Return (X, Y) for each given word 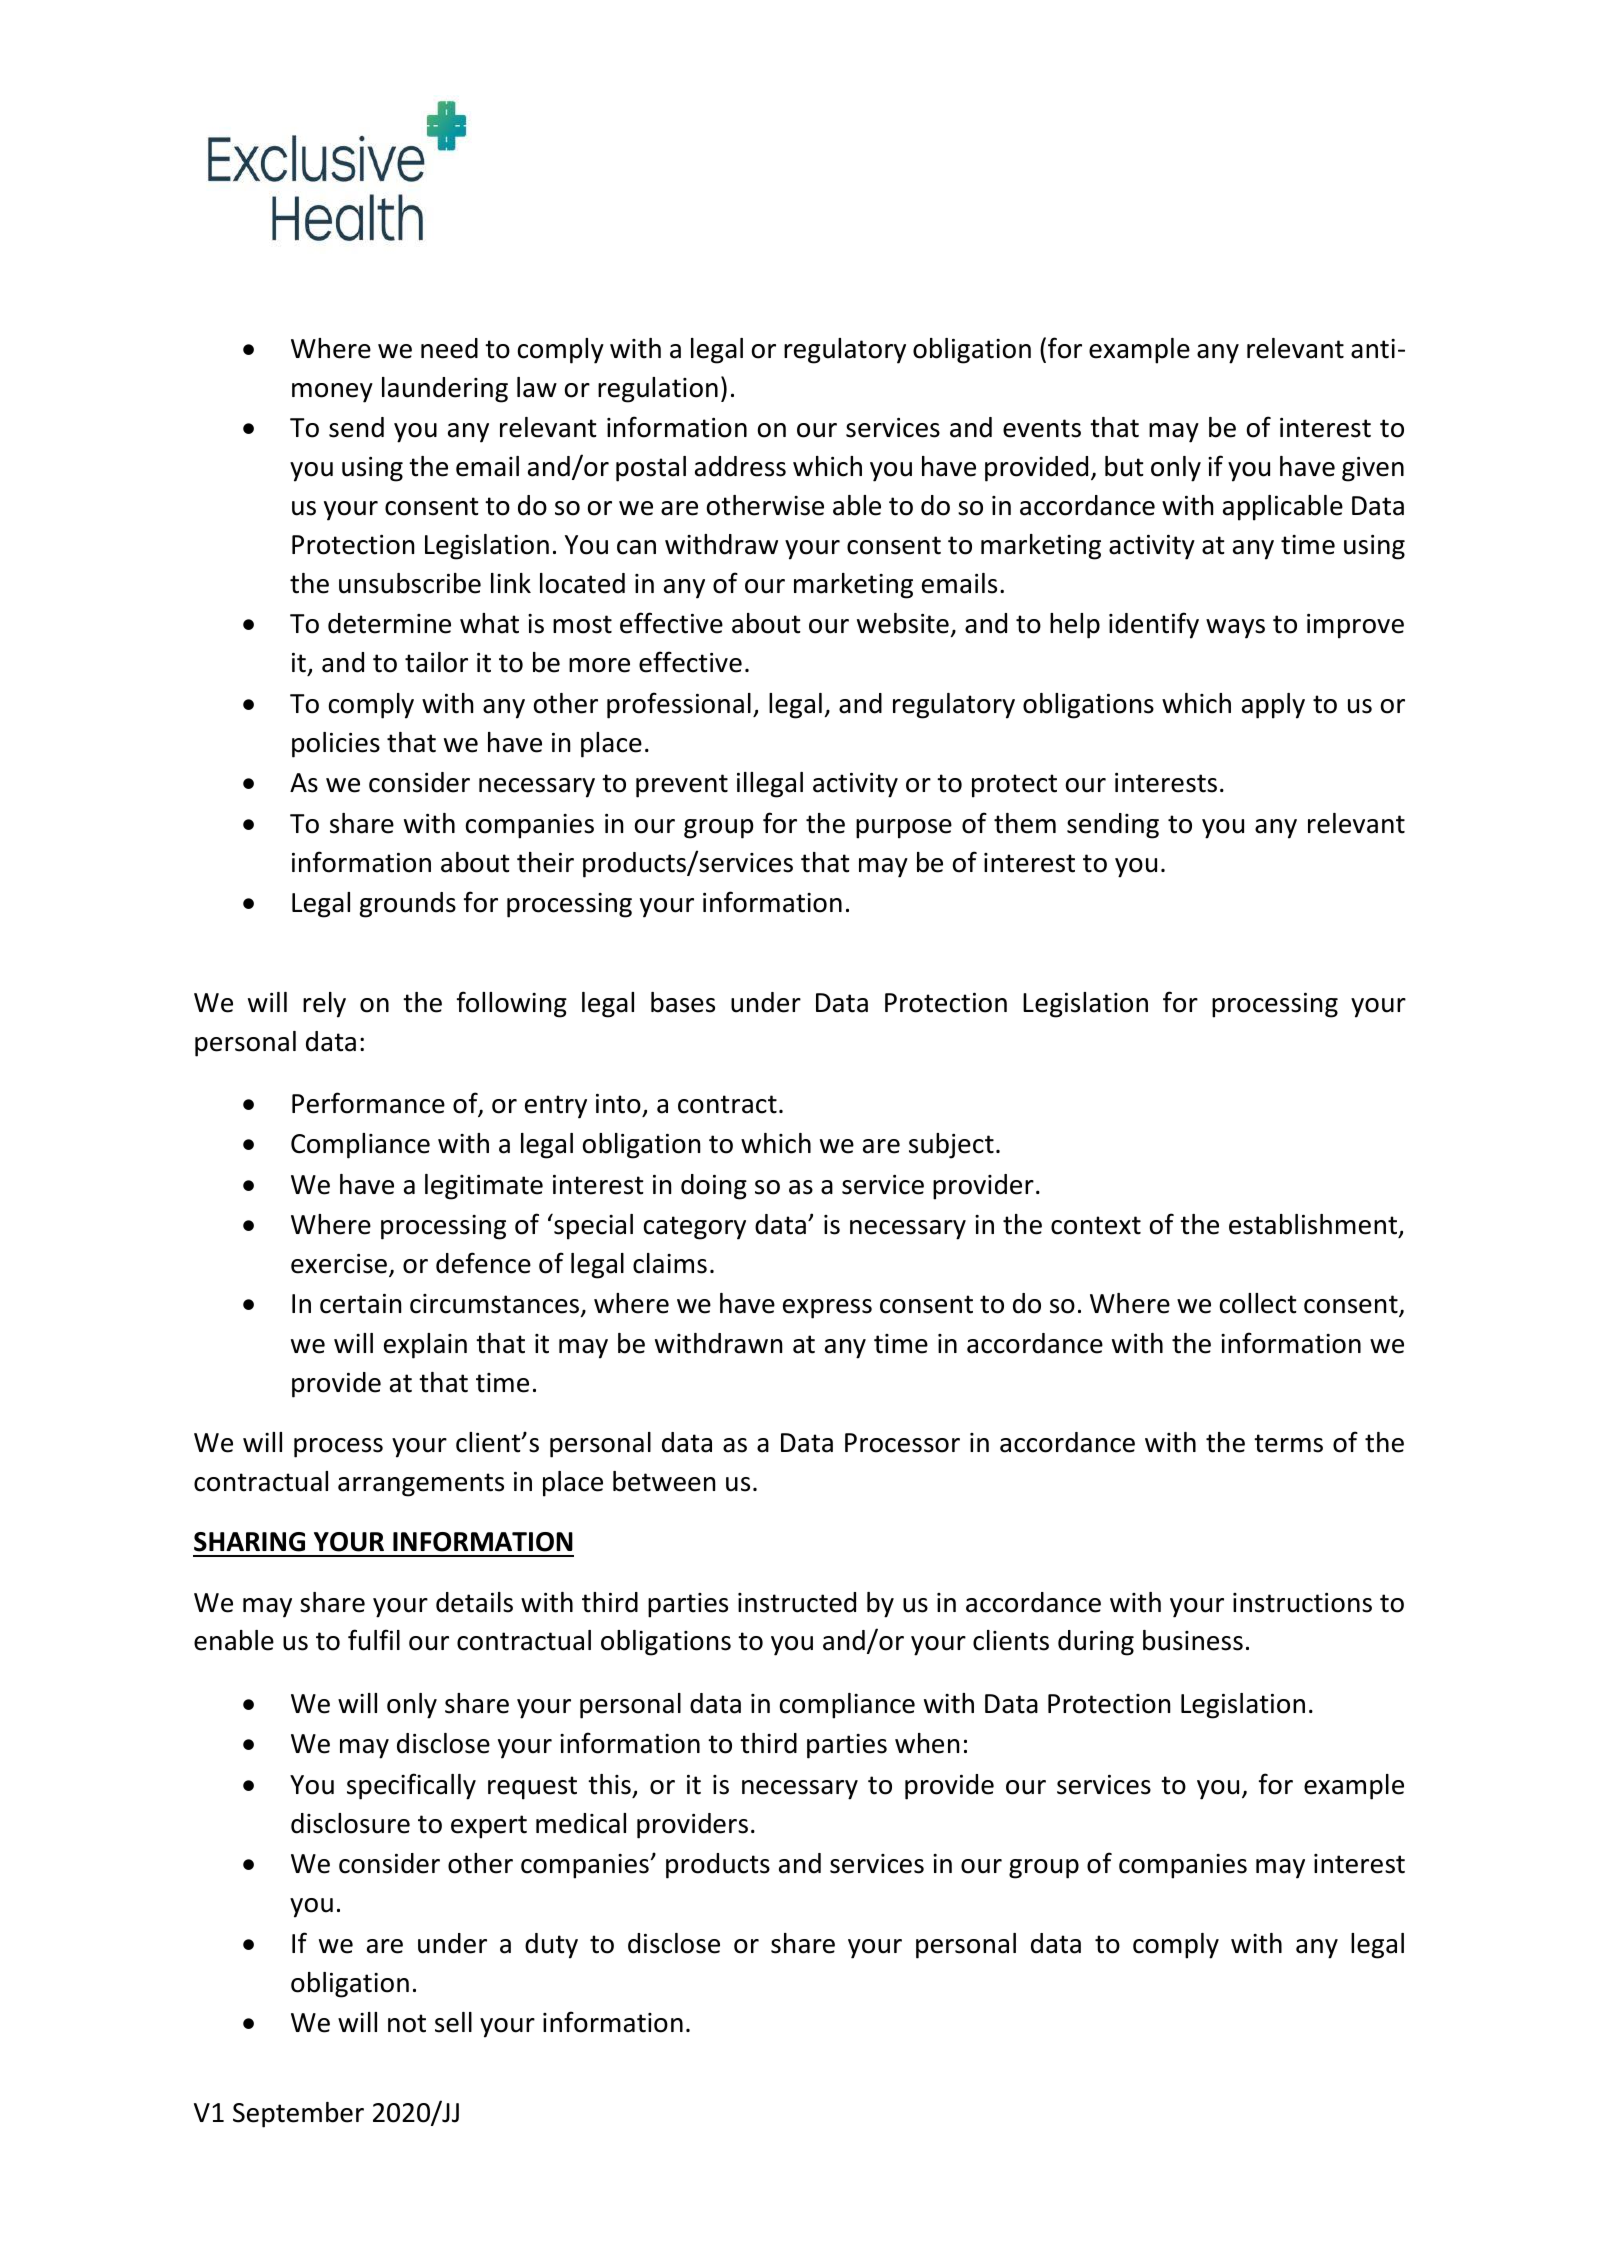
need (449, 348)
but (1124, 466)
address (740, 466)
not (407, 2023)
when (927, 1743)
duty (551, 1946)
